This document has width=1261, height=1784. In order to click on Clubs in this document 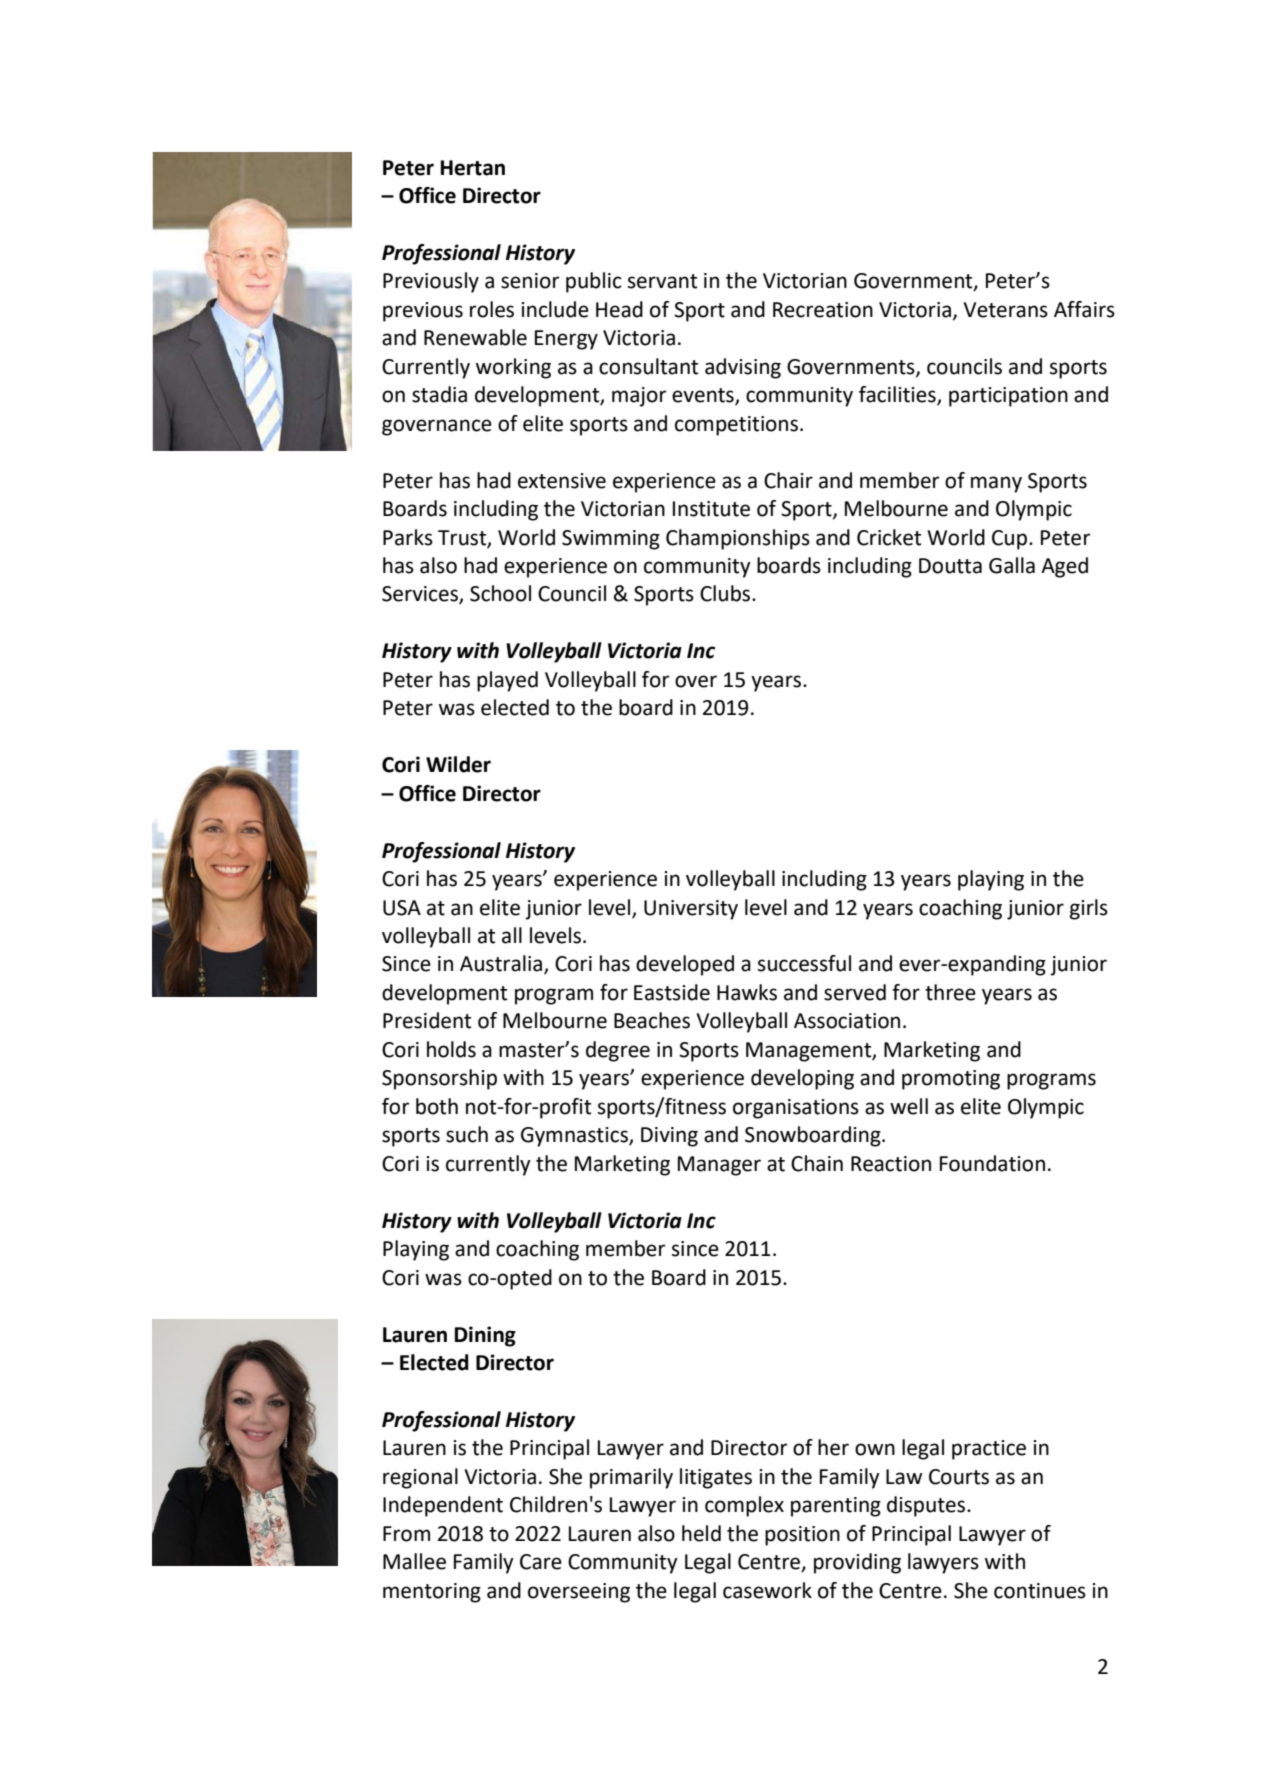, I will do `click(726, 593)`.
